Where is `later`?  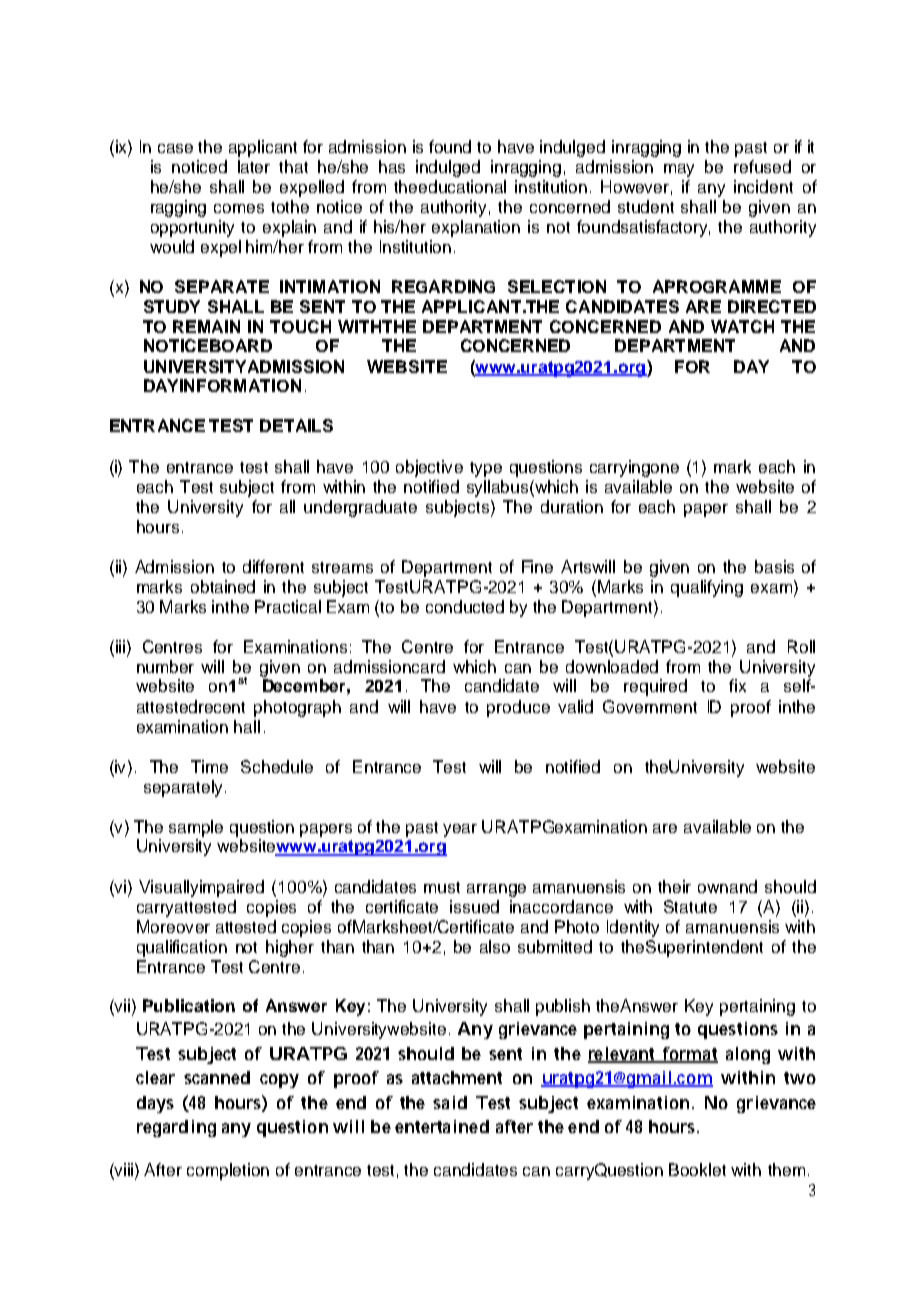
later is located at coordinates (254, 166).
